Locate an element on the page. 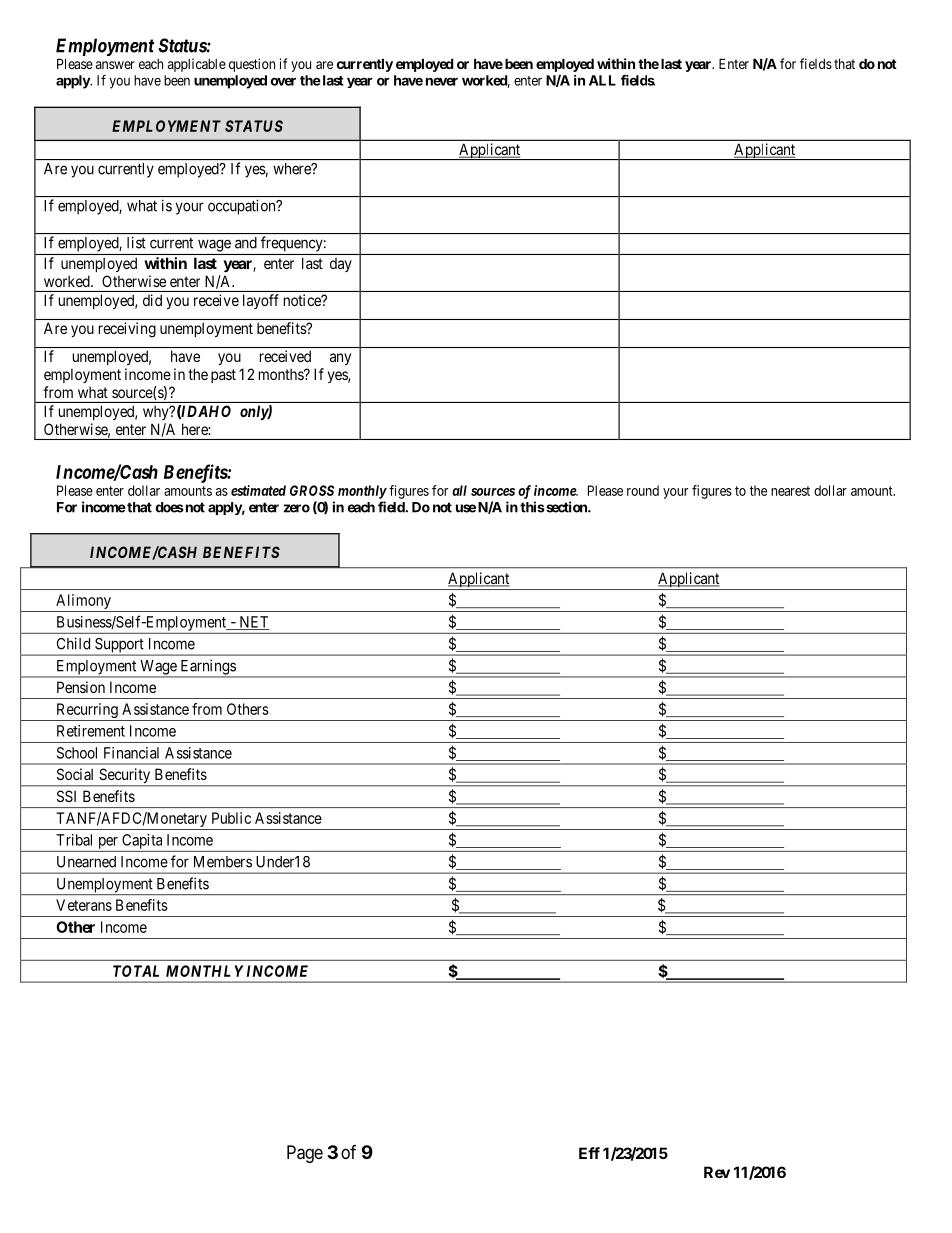 Image resolution: width=952 pixels, height=1233 pixels. use is located at coordinates (466, 508).
